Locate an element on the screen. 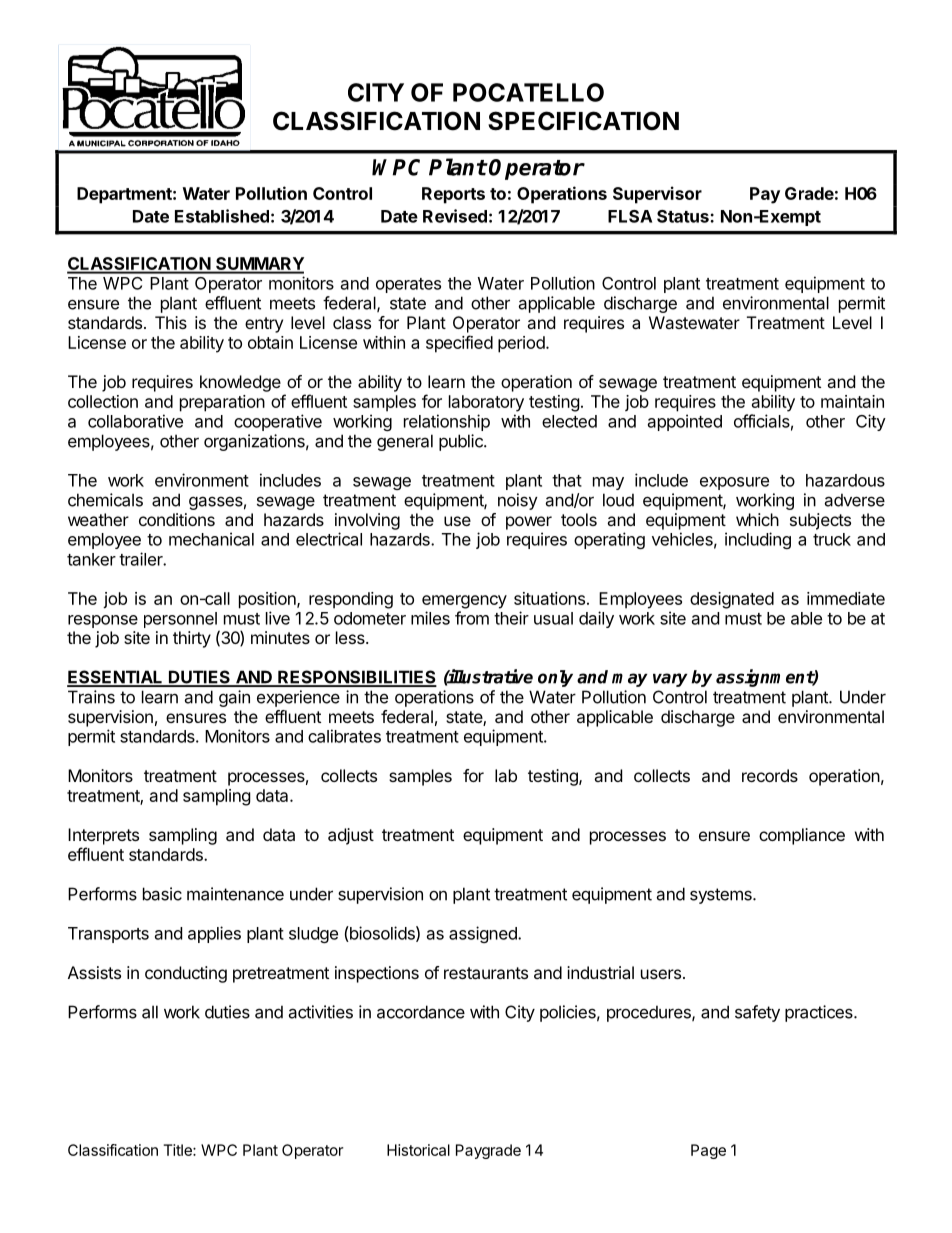  assigned is located at coordinates (484, 934).
